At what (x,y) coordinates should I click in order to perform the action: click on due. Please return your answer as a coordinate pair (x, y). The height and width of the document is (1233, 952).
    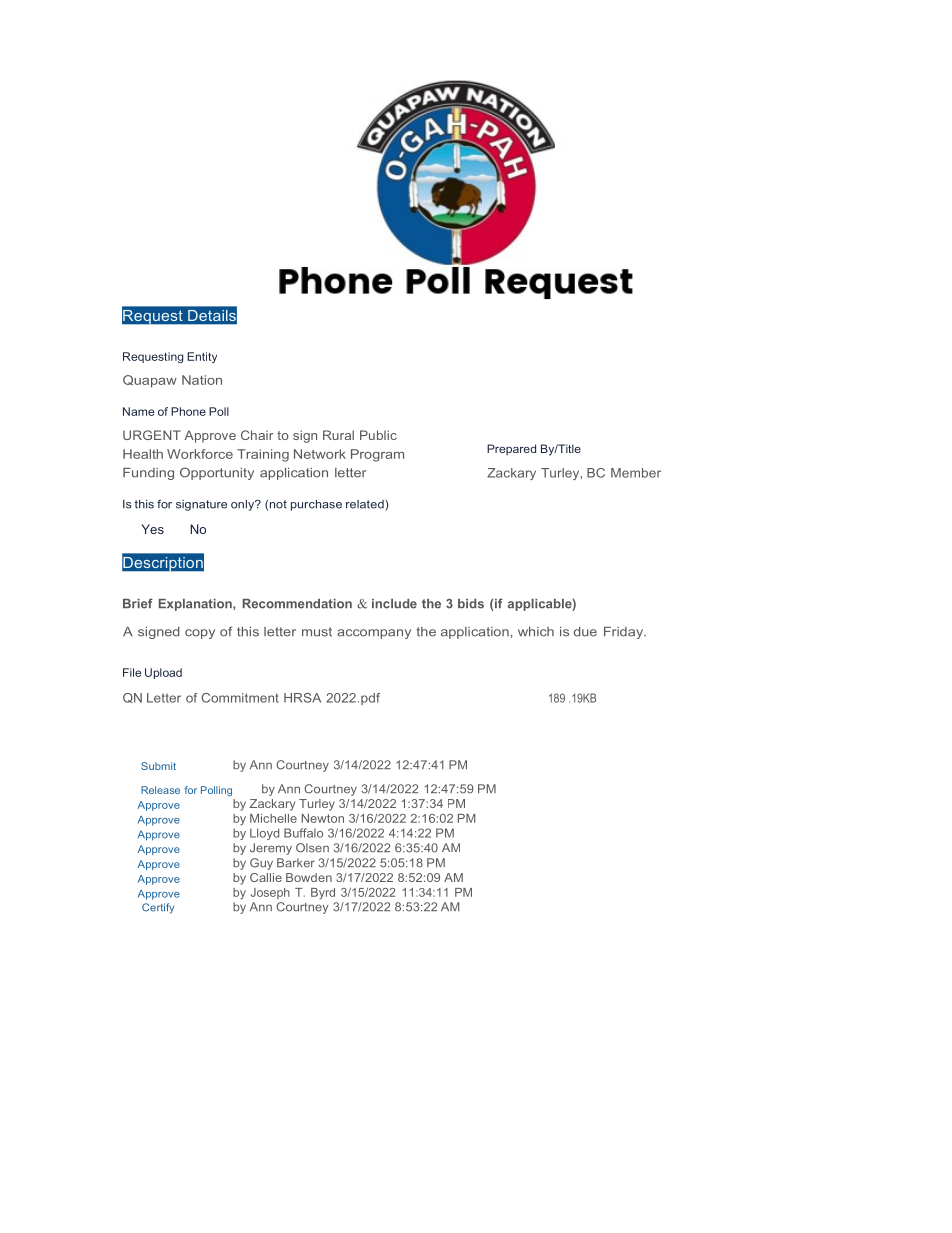
    Looking at the image, I should click on (585, 632).
